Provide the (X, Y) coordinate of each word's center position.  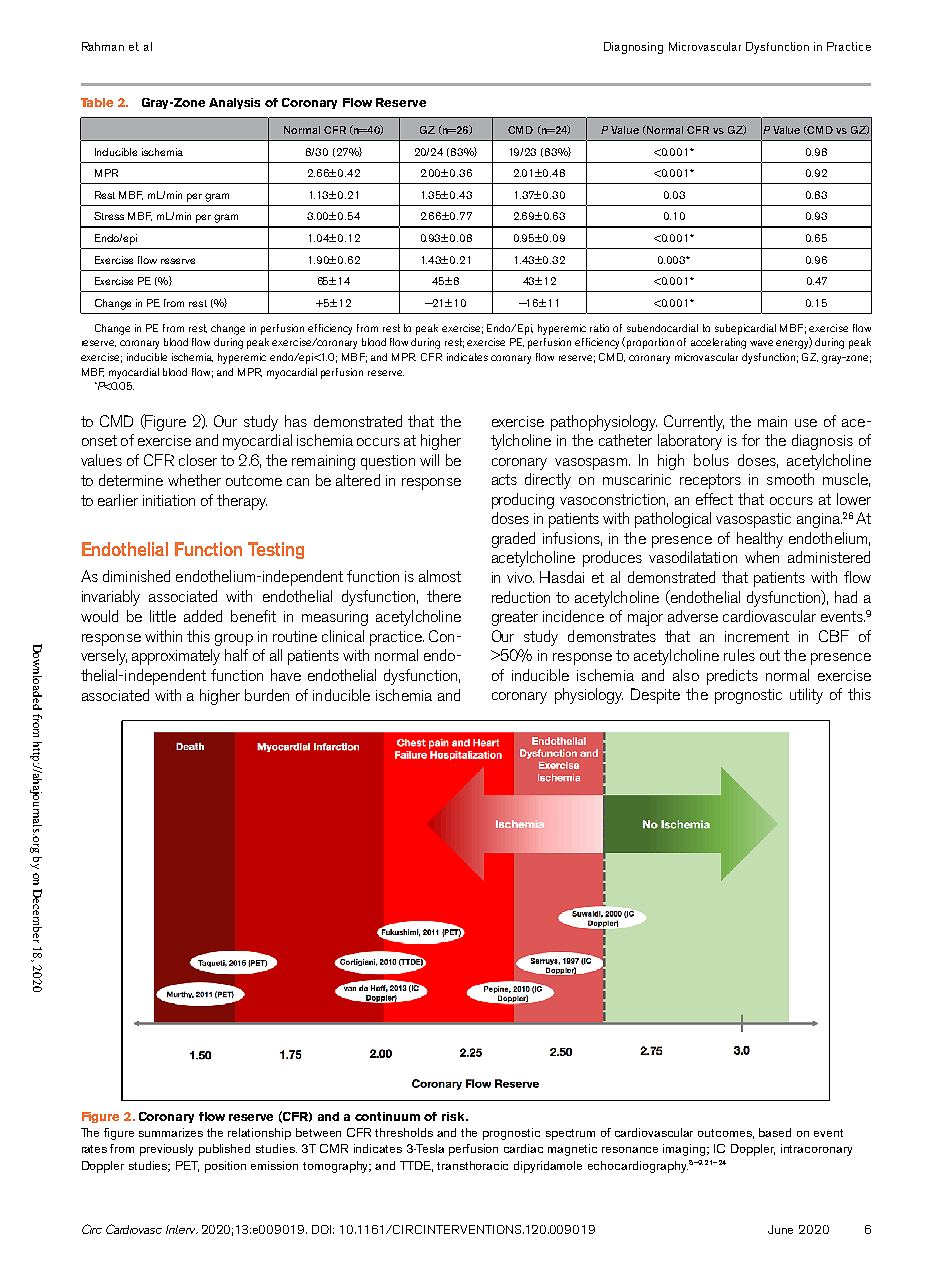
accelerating (718, 343)
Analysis (234, 103)
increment (757, 636)
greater (515, 618)
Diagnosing (633, 48)
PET (187, 1166)
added (203, 616)
